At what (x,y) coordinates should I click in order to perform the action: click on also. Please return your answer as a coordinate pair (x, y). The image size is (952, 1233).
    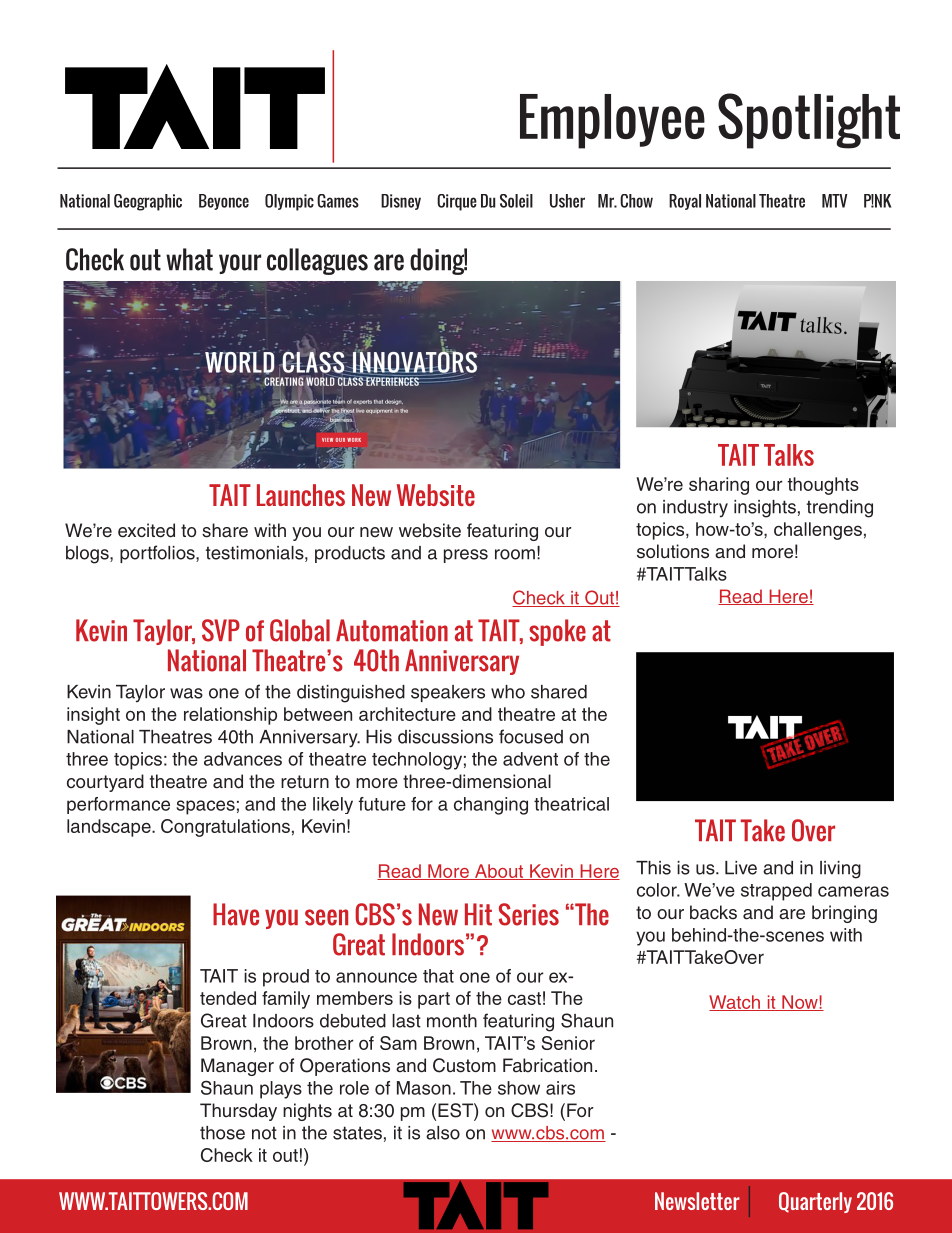
    Looking at the image, I should click on (443, 1133).
